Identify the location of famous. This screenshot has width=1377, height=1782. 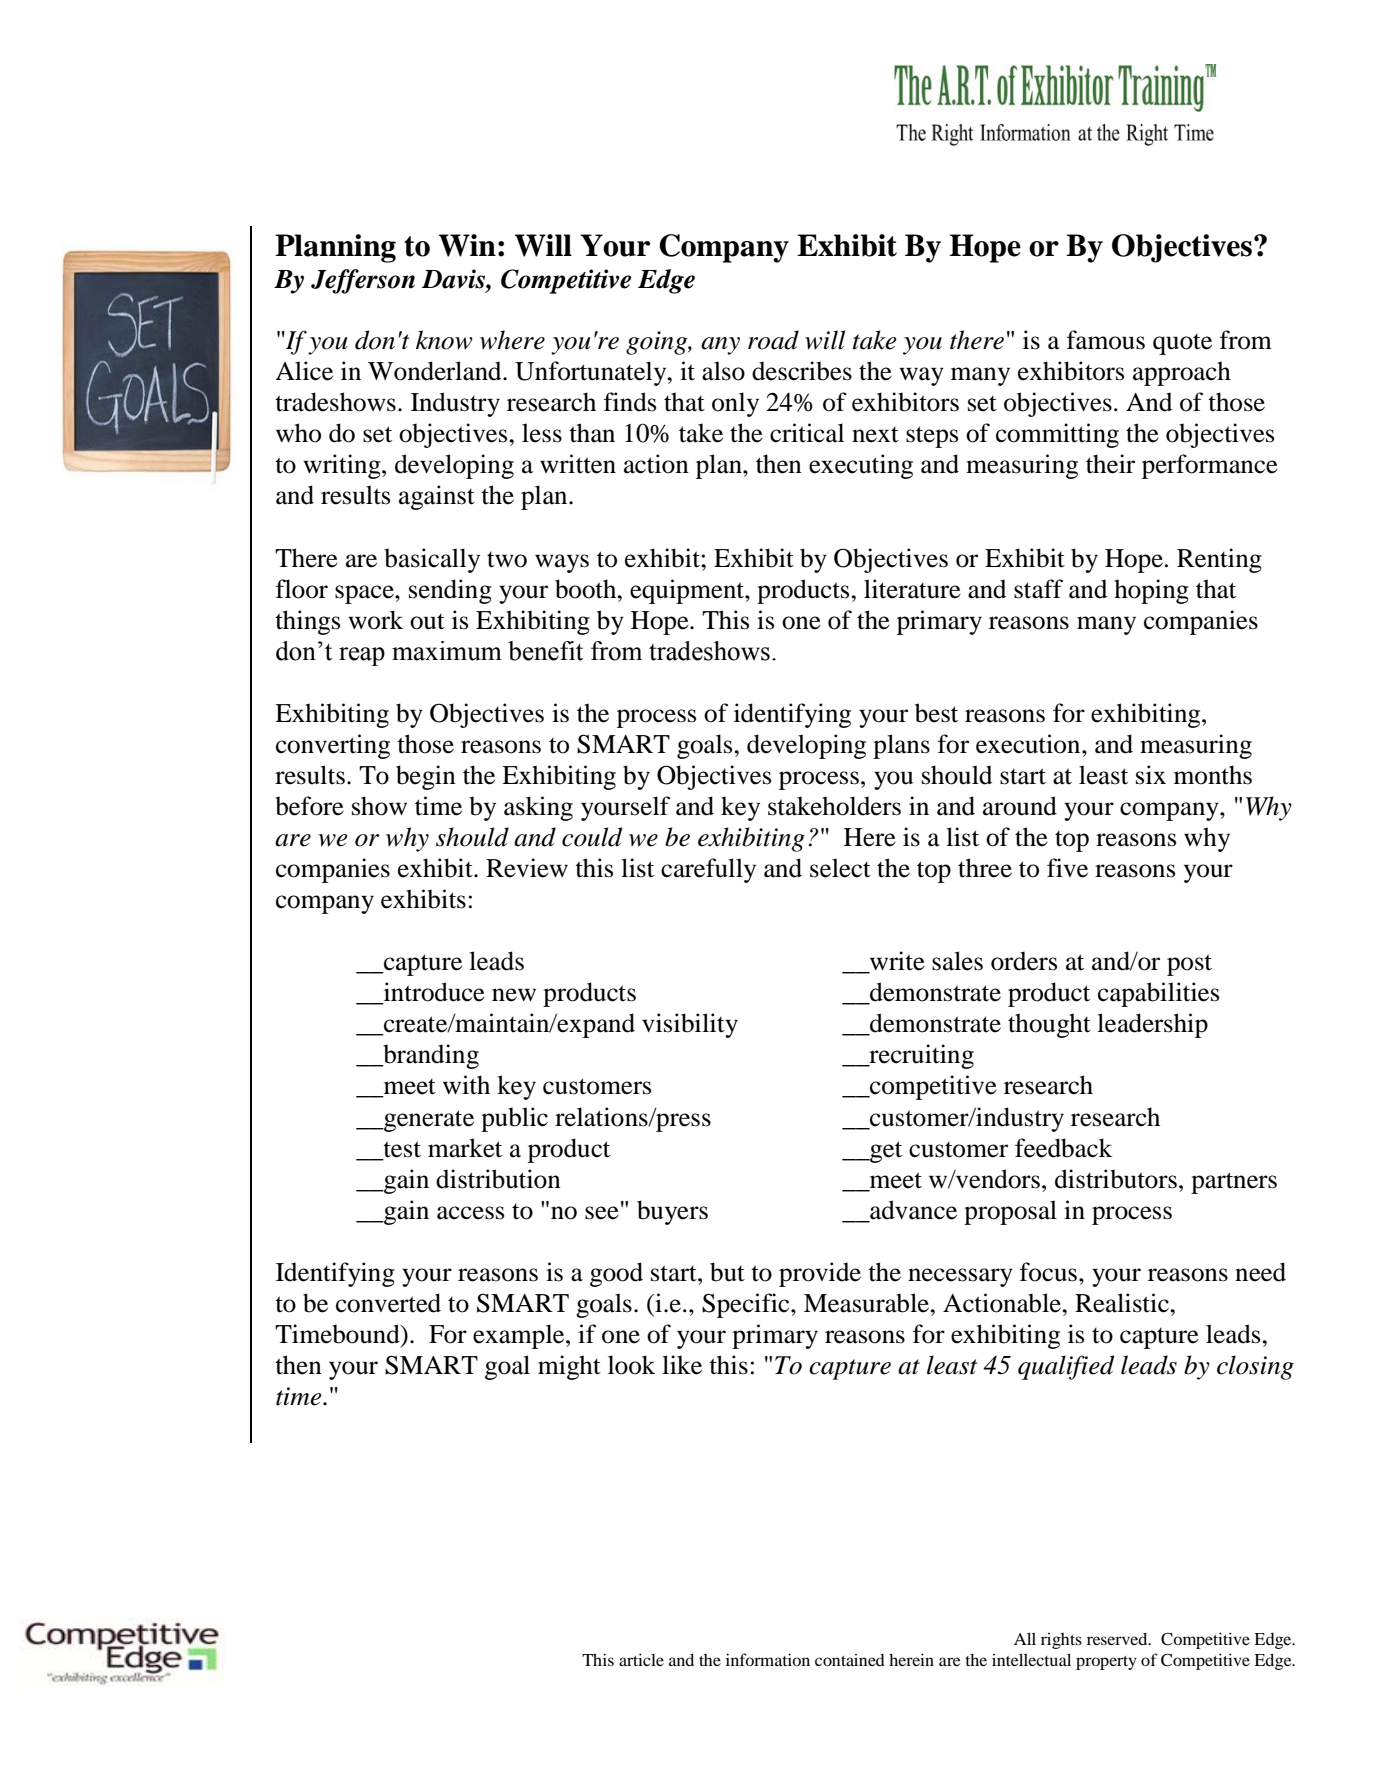
(1106, 340).
